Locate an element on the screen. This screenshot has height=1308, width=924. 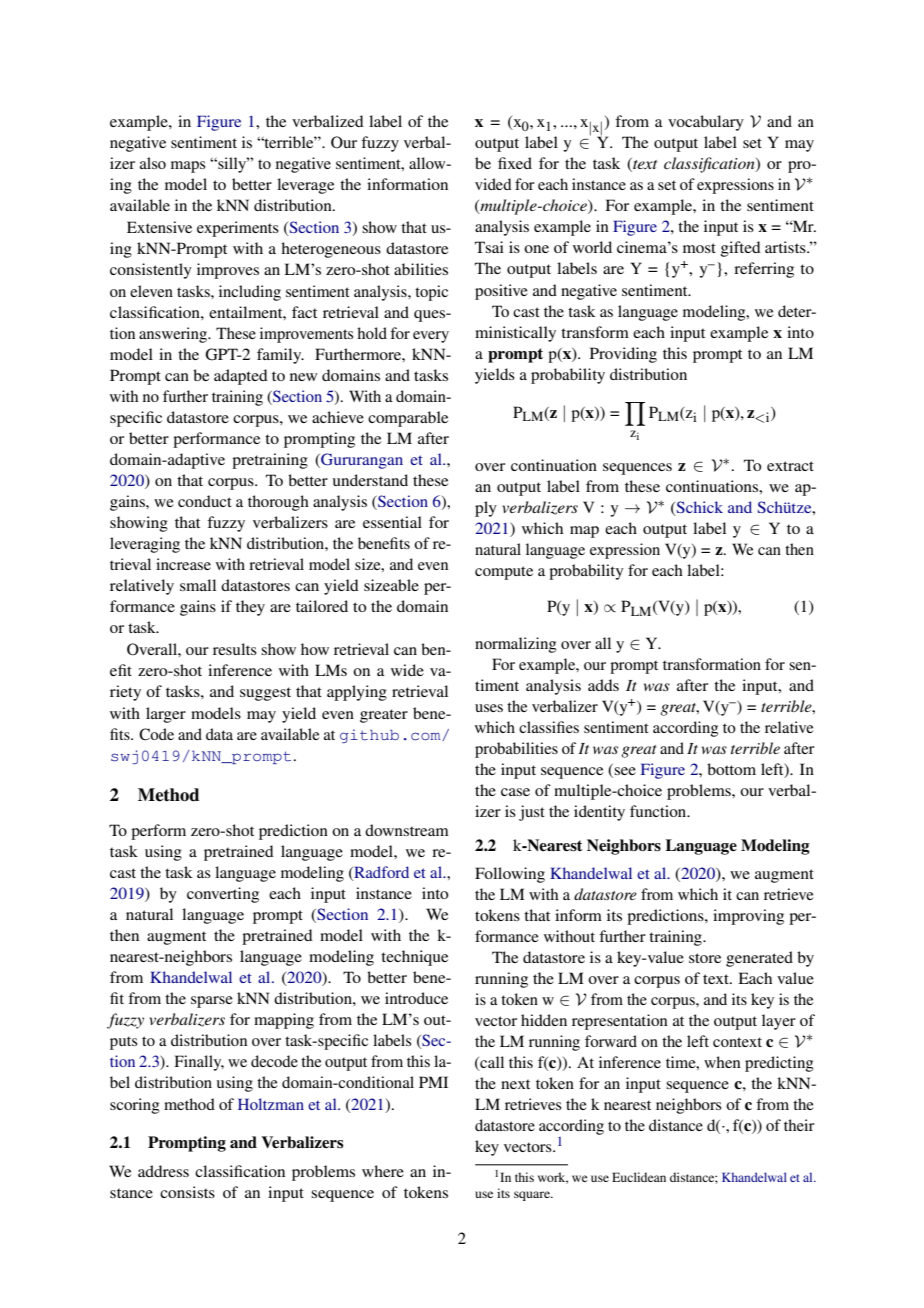
results is located at coordinates (235, 649).
